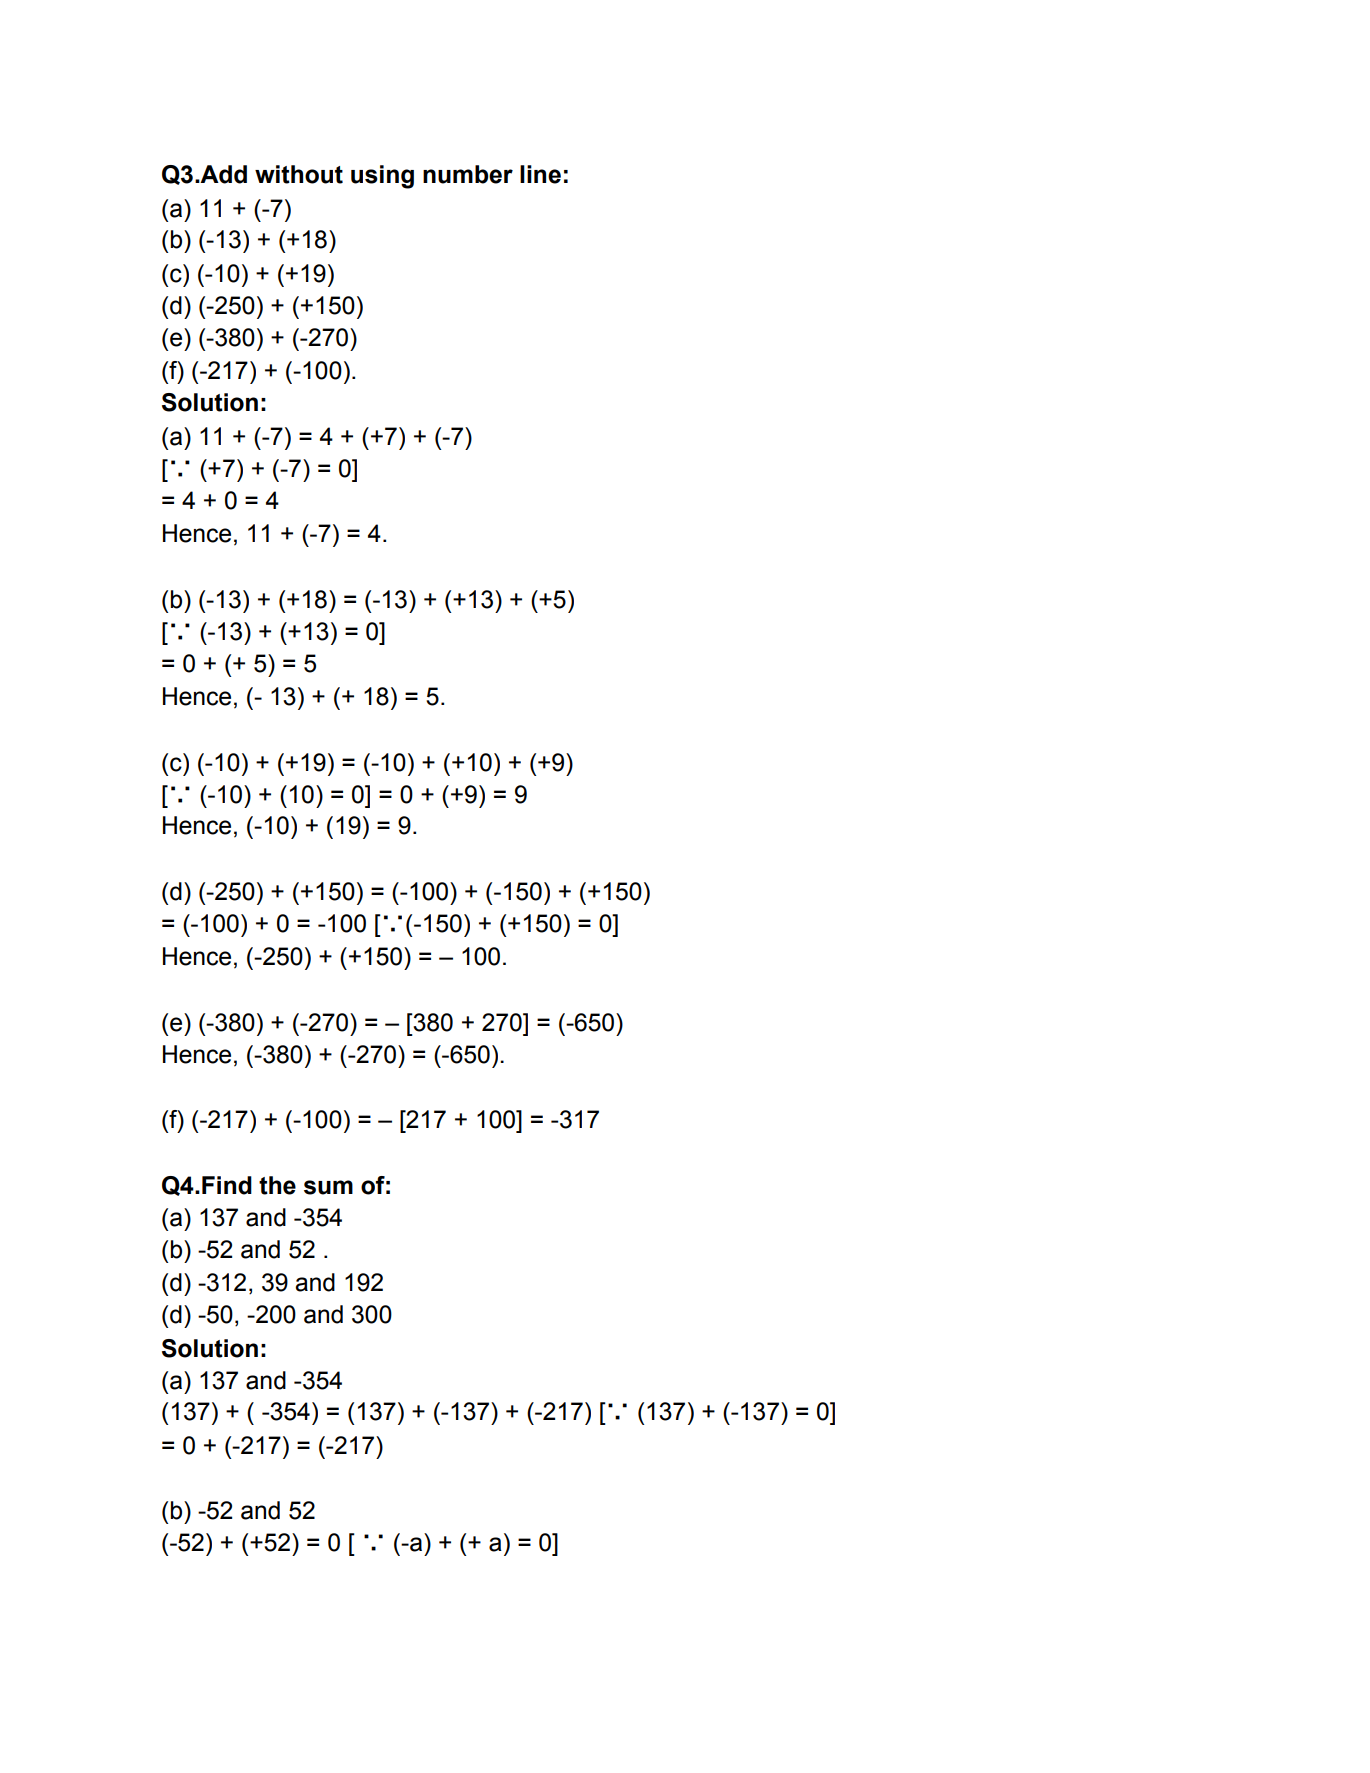 The height and width of the screenshot is (1773, 1370). What do you see at coordinates (277, 1185) in the screenshot?
I see `the` at bounding box center [277, 1185].
